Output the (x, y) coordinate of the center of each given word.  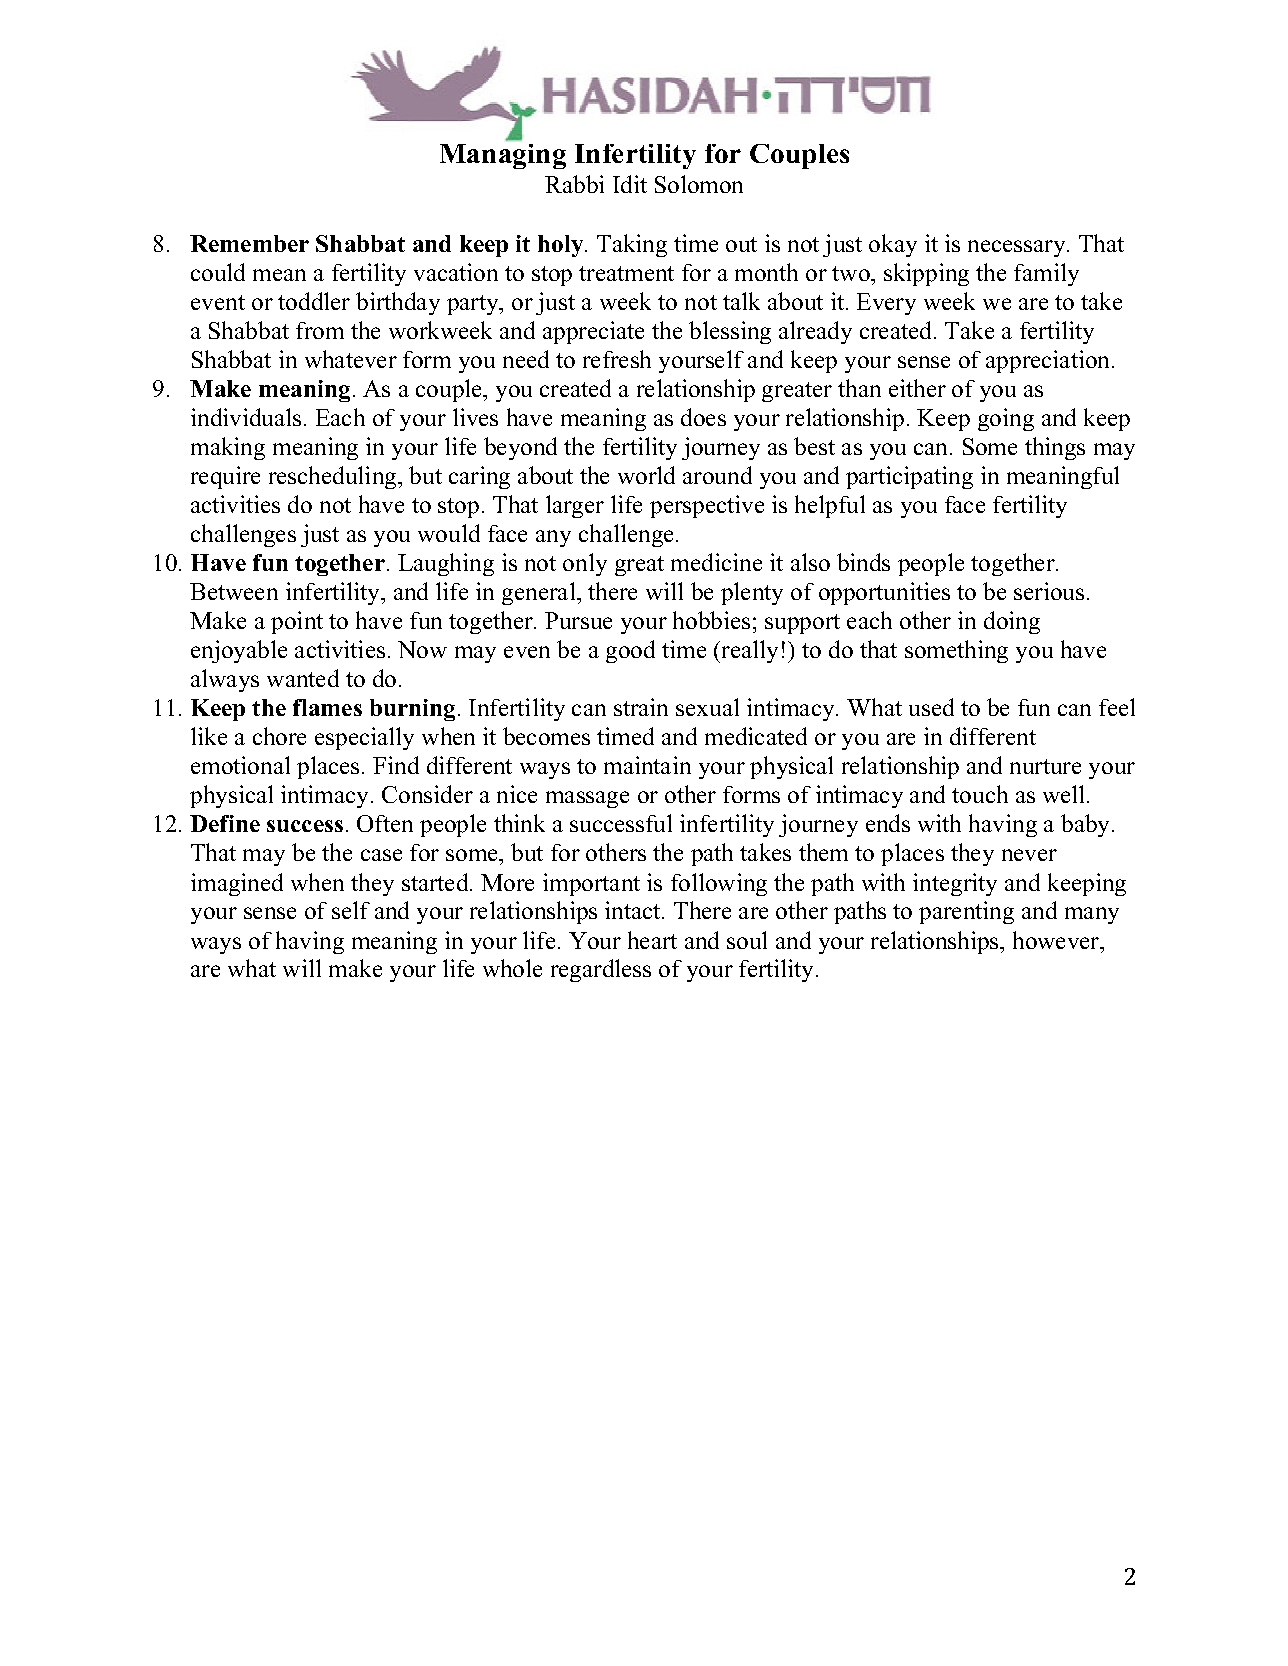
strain (641, 707)
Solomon (699, 184)
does (703, 417)
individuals (246, 417)
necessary (1018, 248)
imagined (237, 884)
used (931, 707)
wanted (303, 678)
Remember (249, 243)
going (1006, 419)
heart (652, 940)
